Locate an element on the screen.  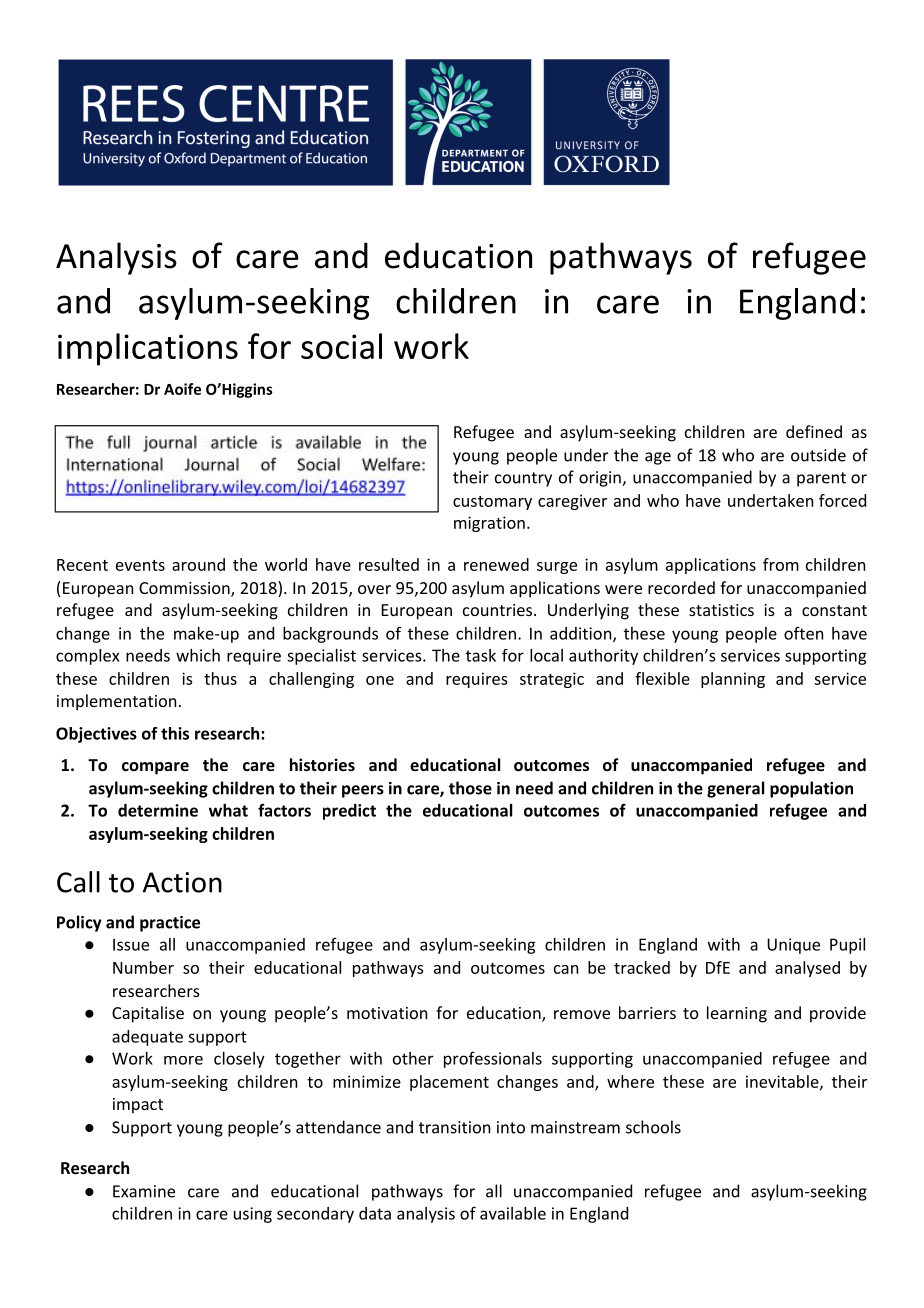
social is located at coordinates (341, 346).
